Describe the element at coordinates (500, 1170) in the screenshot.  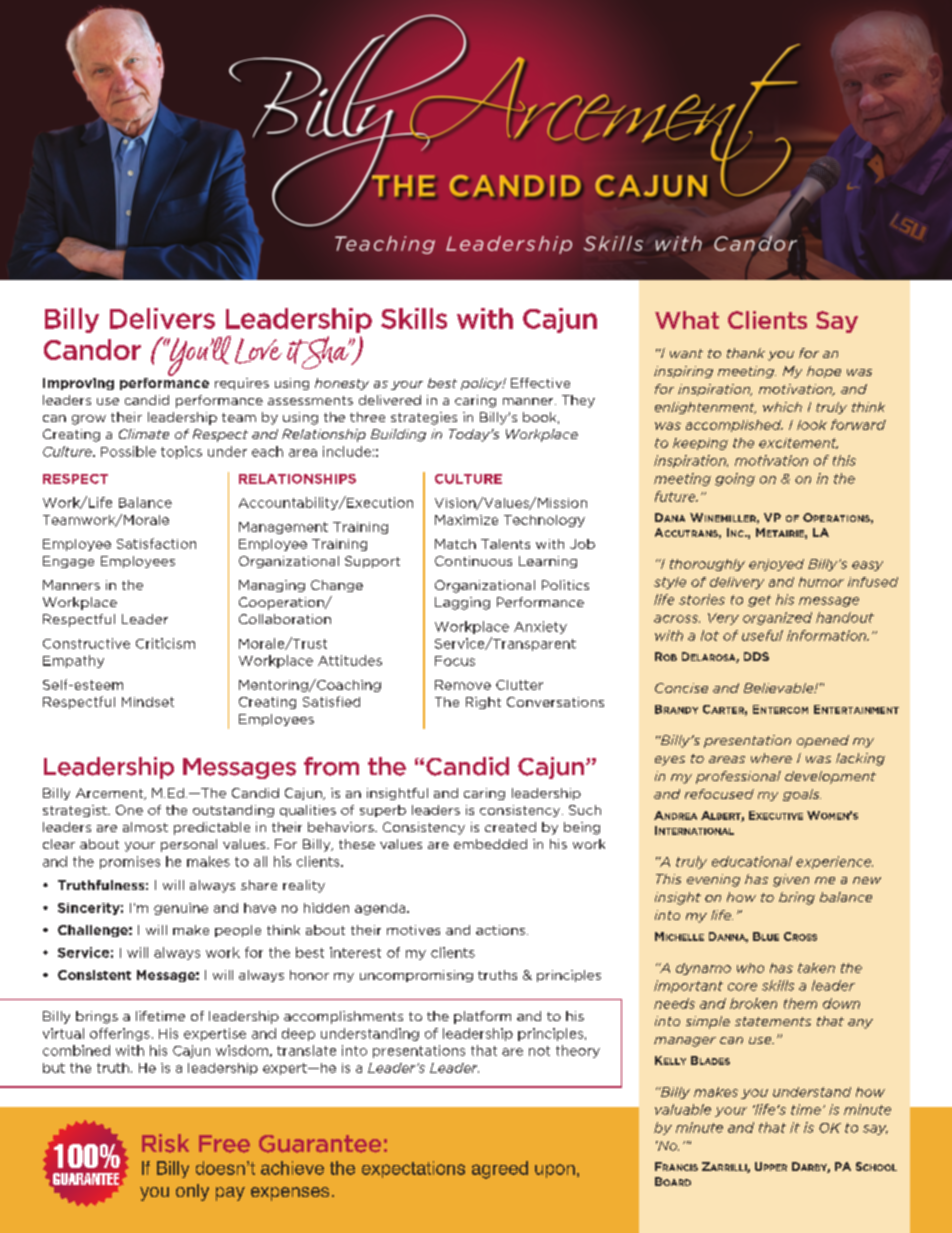
I see `agreed` at that location.
